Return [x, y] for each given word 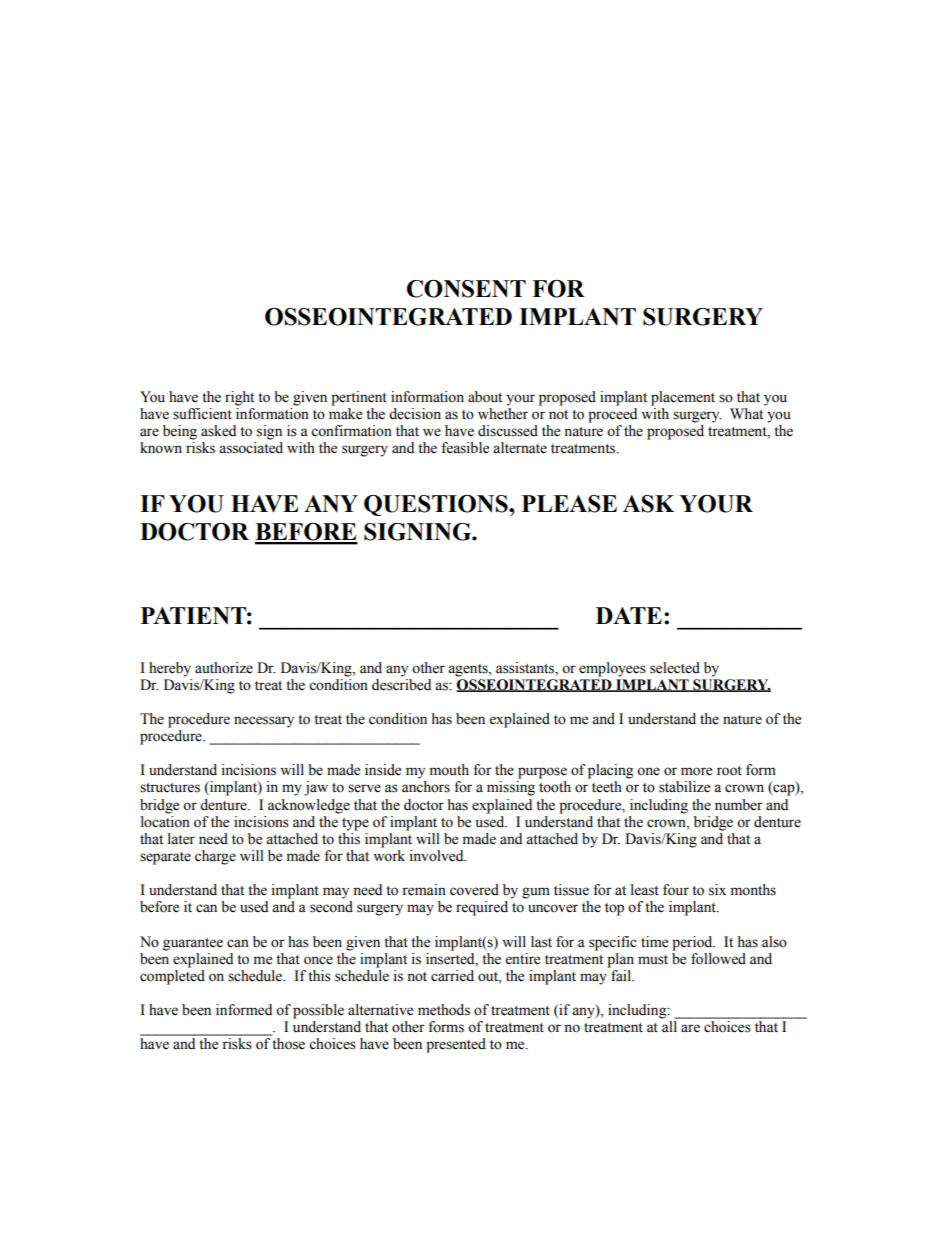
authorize [224, 668]
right [239, 398]
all [669, 1026]
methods [444, 1010]
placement [683, 398]
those [288, 1044]
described [401, 683]
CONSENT [466, 289]
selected [675, 668]
